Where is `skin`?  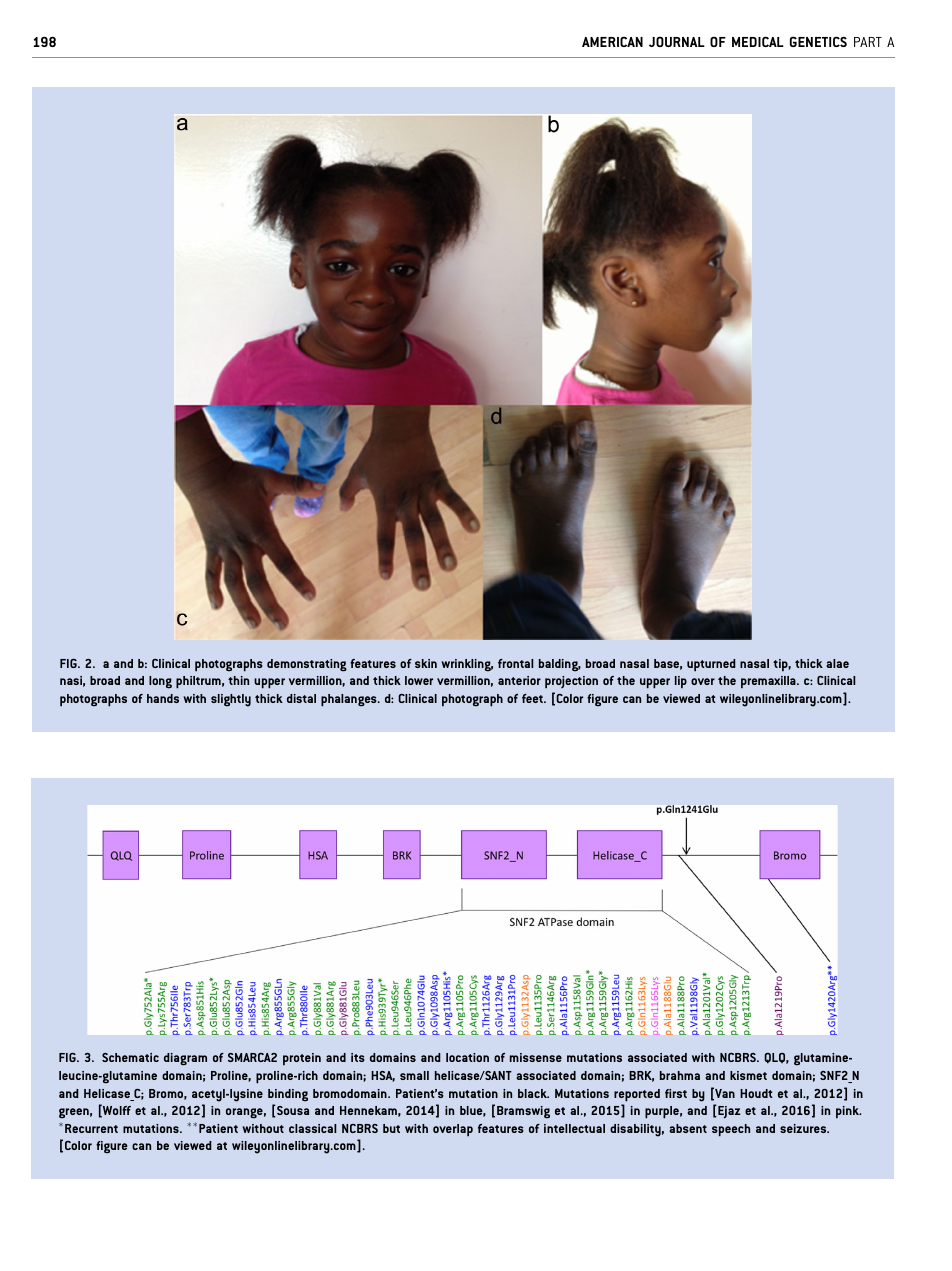
skin is located at coordinates (426, 663).
